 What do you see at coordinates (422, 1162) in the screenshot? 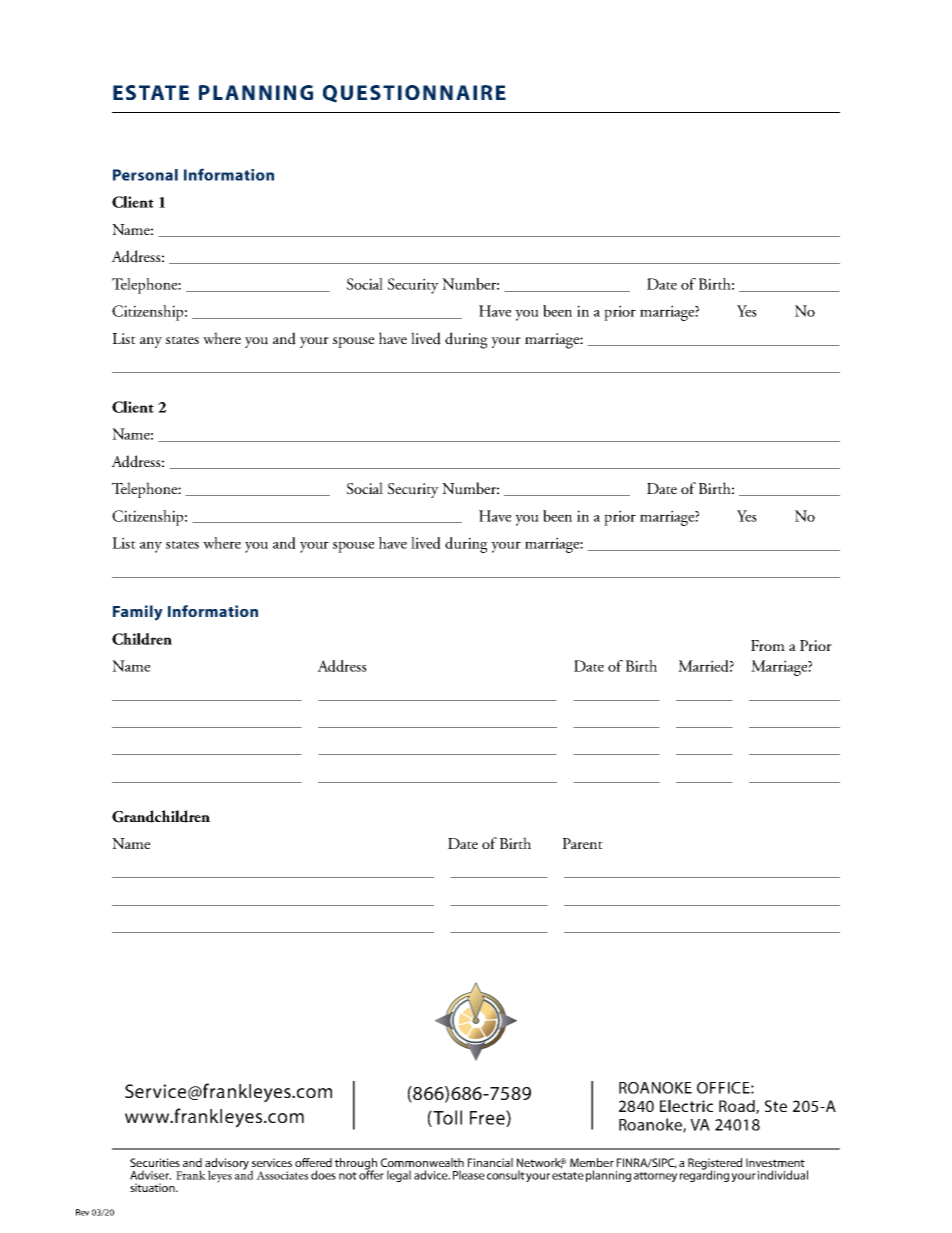
I see `Commonwealth` at bounding box center [422, 1162].
